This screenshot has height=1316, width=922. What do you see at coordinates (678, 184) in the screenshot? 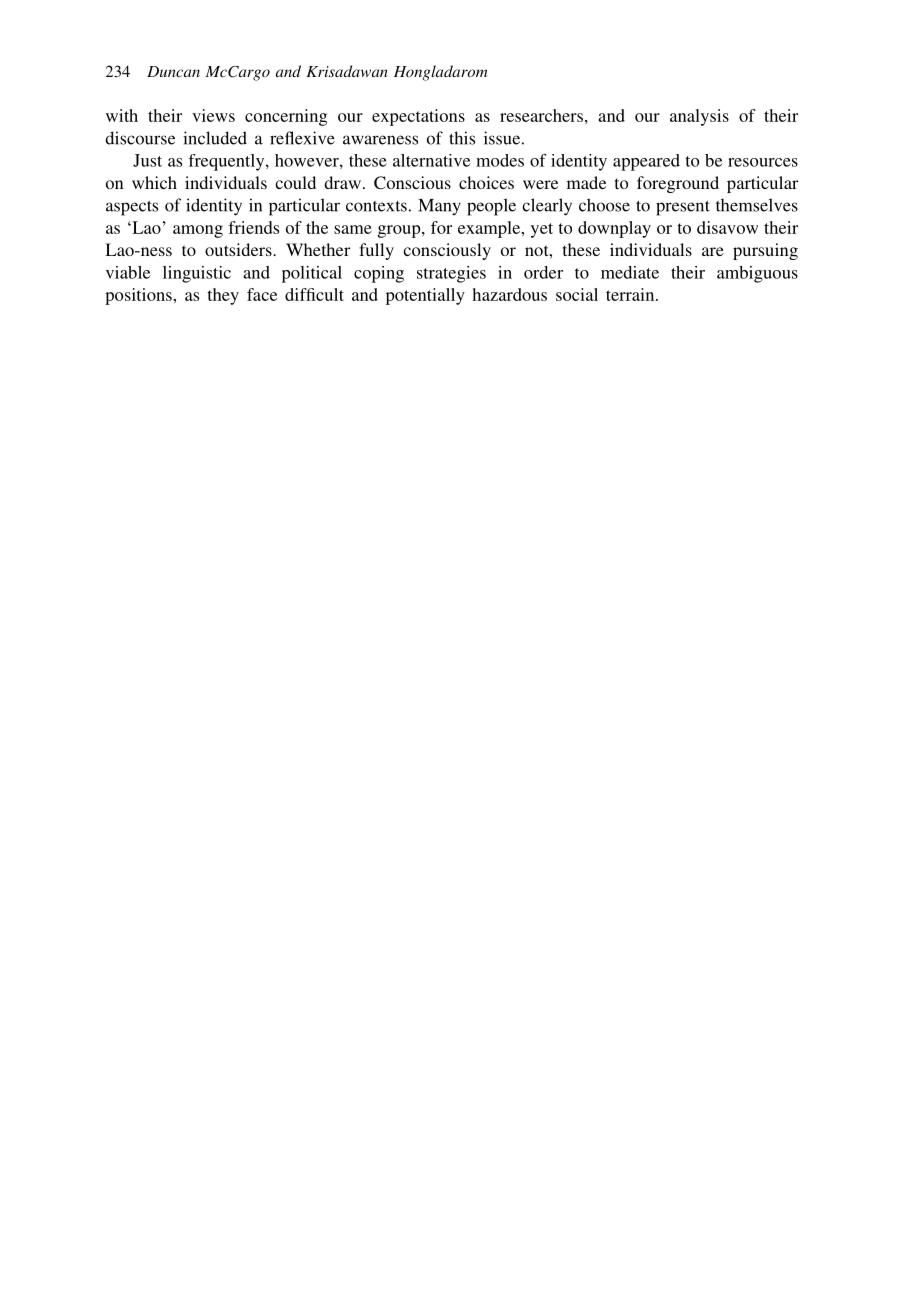
I see `foreground` at bounding box center [678, 184].
